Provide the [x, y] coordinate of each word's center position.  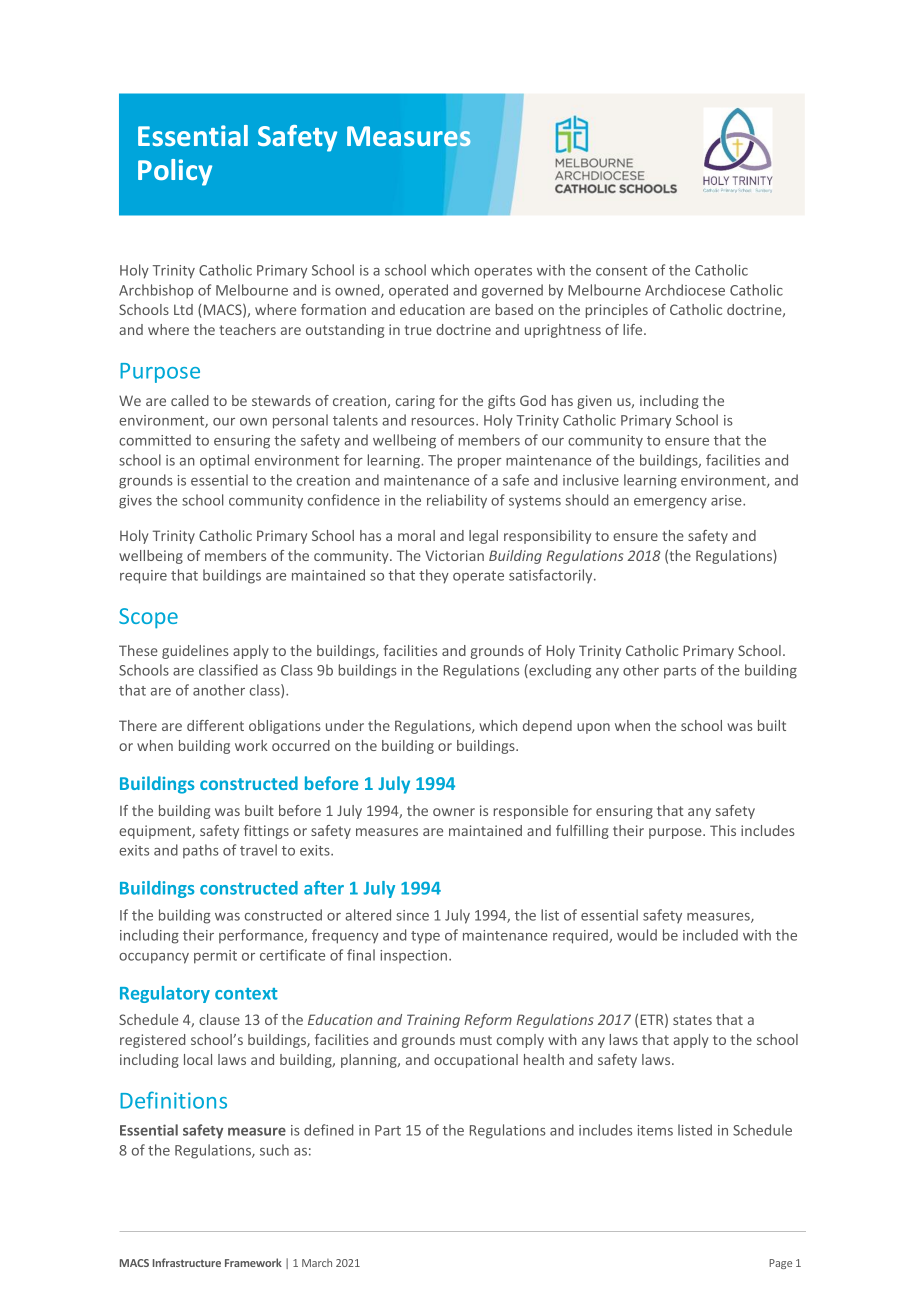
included [710, 935]
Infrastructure [187, 1262]
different [215, 725]
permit [215, 957]
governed [512, 291]
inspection [413, 956]
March [317, 1263]
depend [547, 727]
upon [593, 728]
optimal [224, 461]
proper [480, 463]
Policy [175, 172]
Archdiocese [685, 290]
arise [727, 500]
